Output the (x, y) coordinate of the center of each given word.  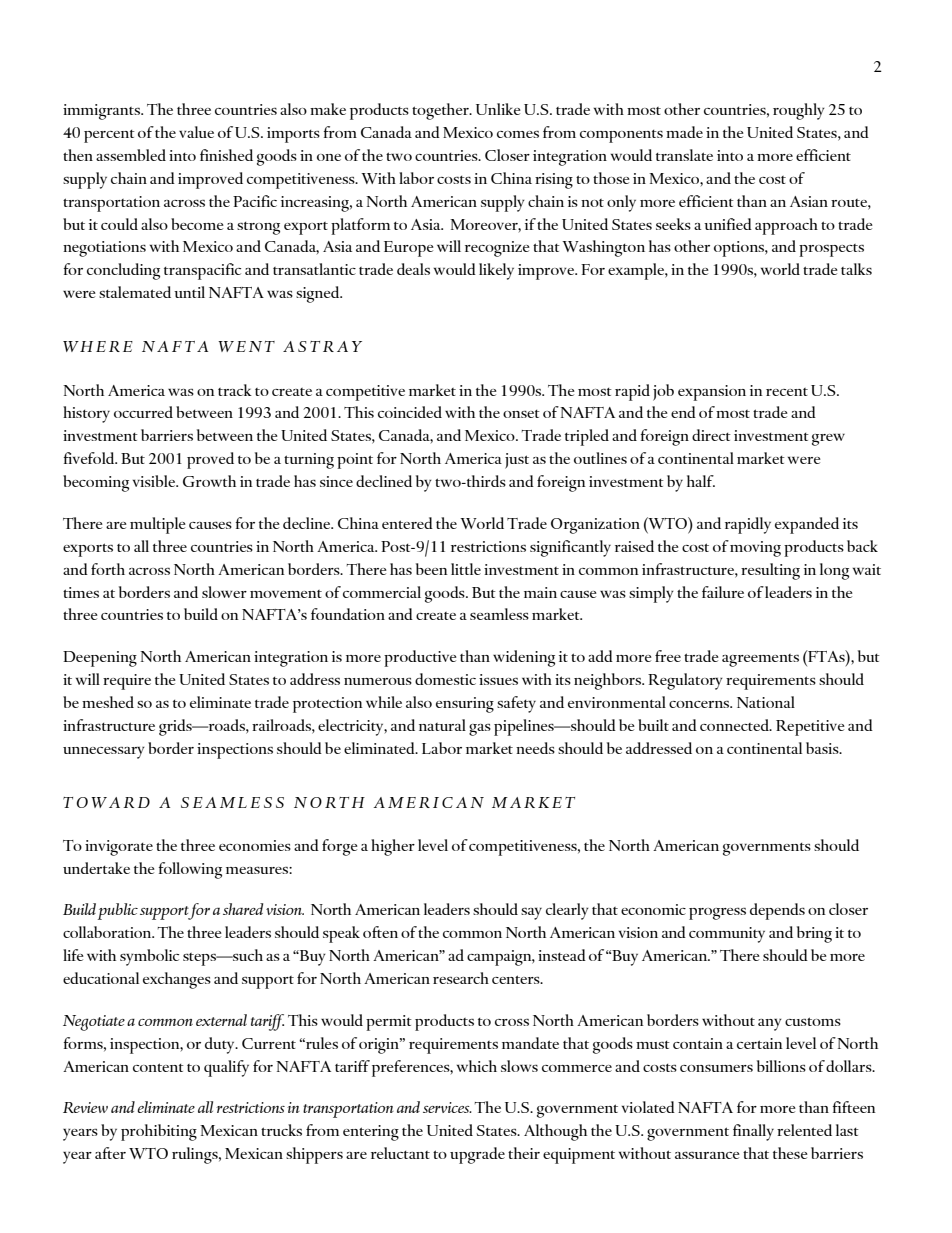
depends (777, 911)
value (196, 132)
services (447, 1107)
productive (420, 658)
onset (521, 414)
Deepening (100, 659)
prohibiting (159, 1132)
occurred (143, 412)
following (190, 870)
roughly (799, 111)
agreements (760, 660)
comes (518, 134)
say (531, 914)
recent (787, 392)
